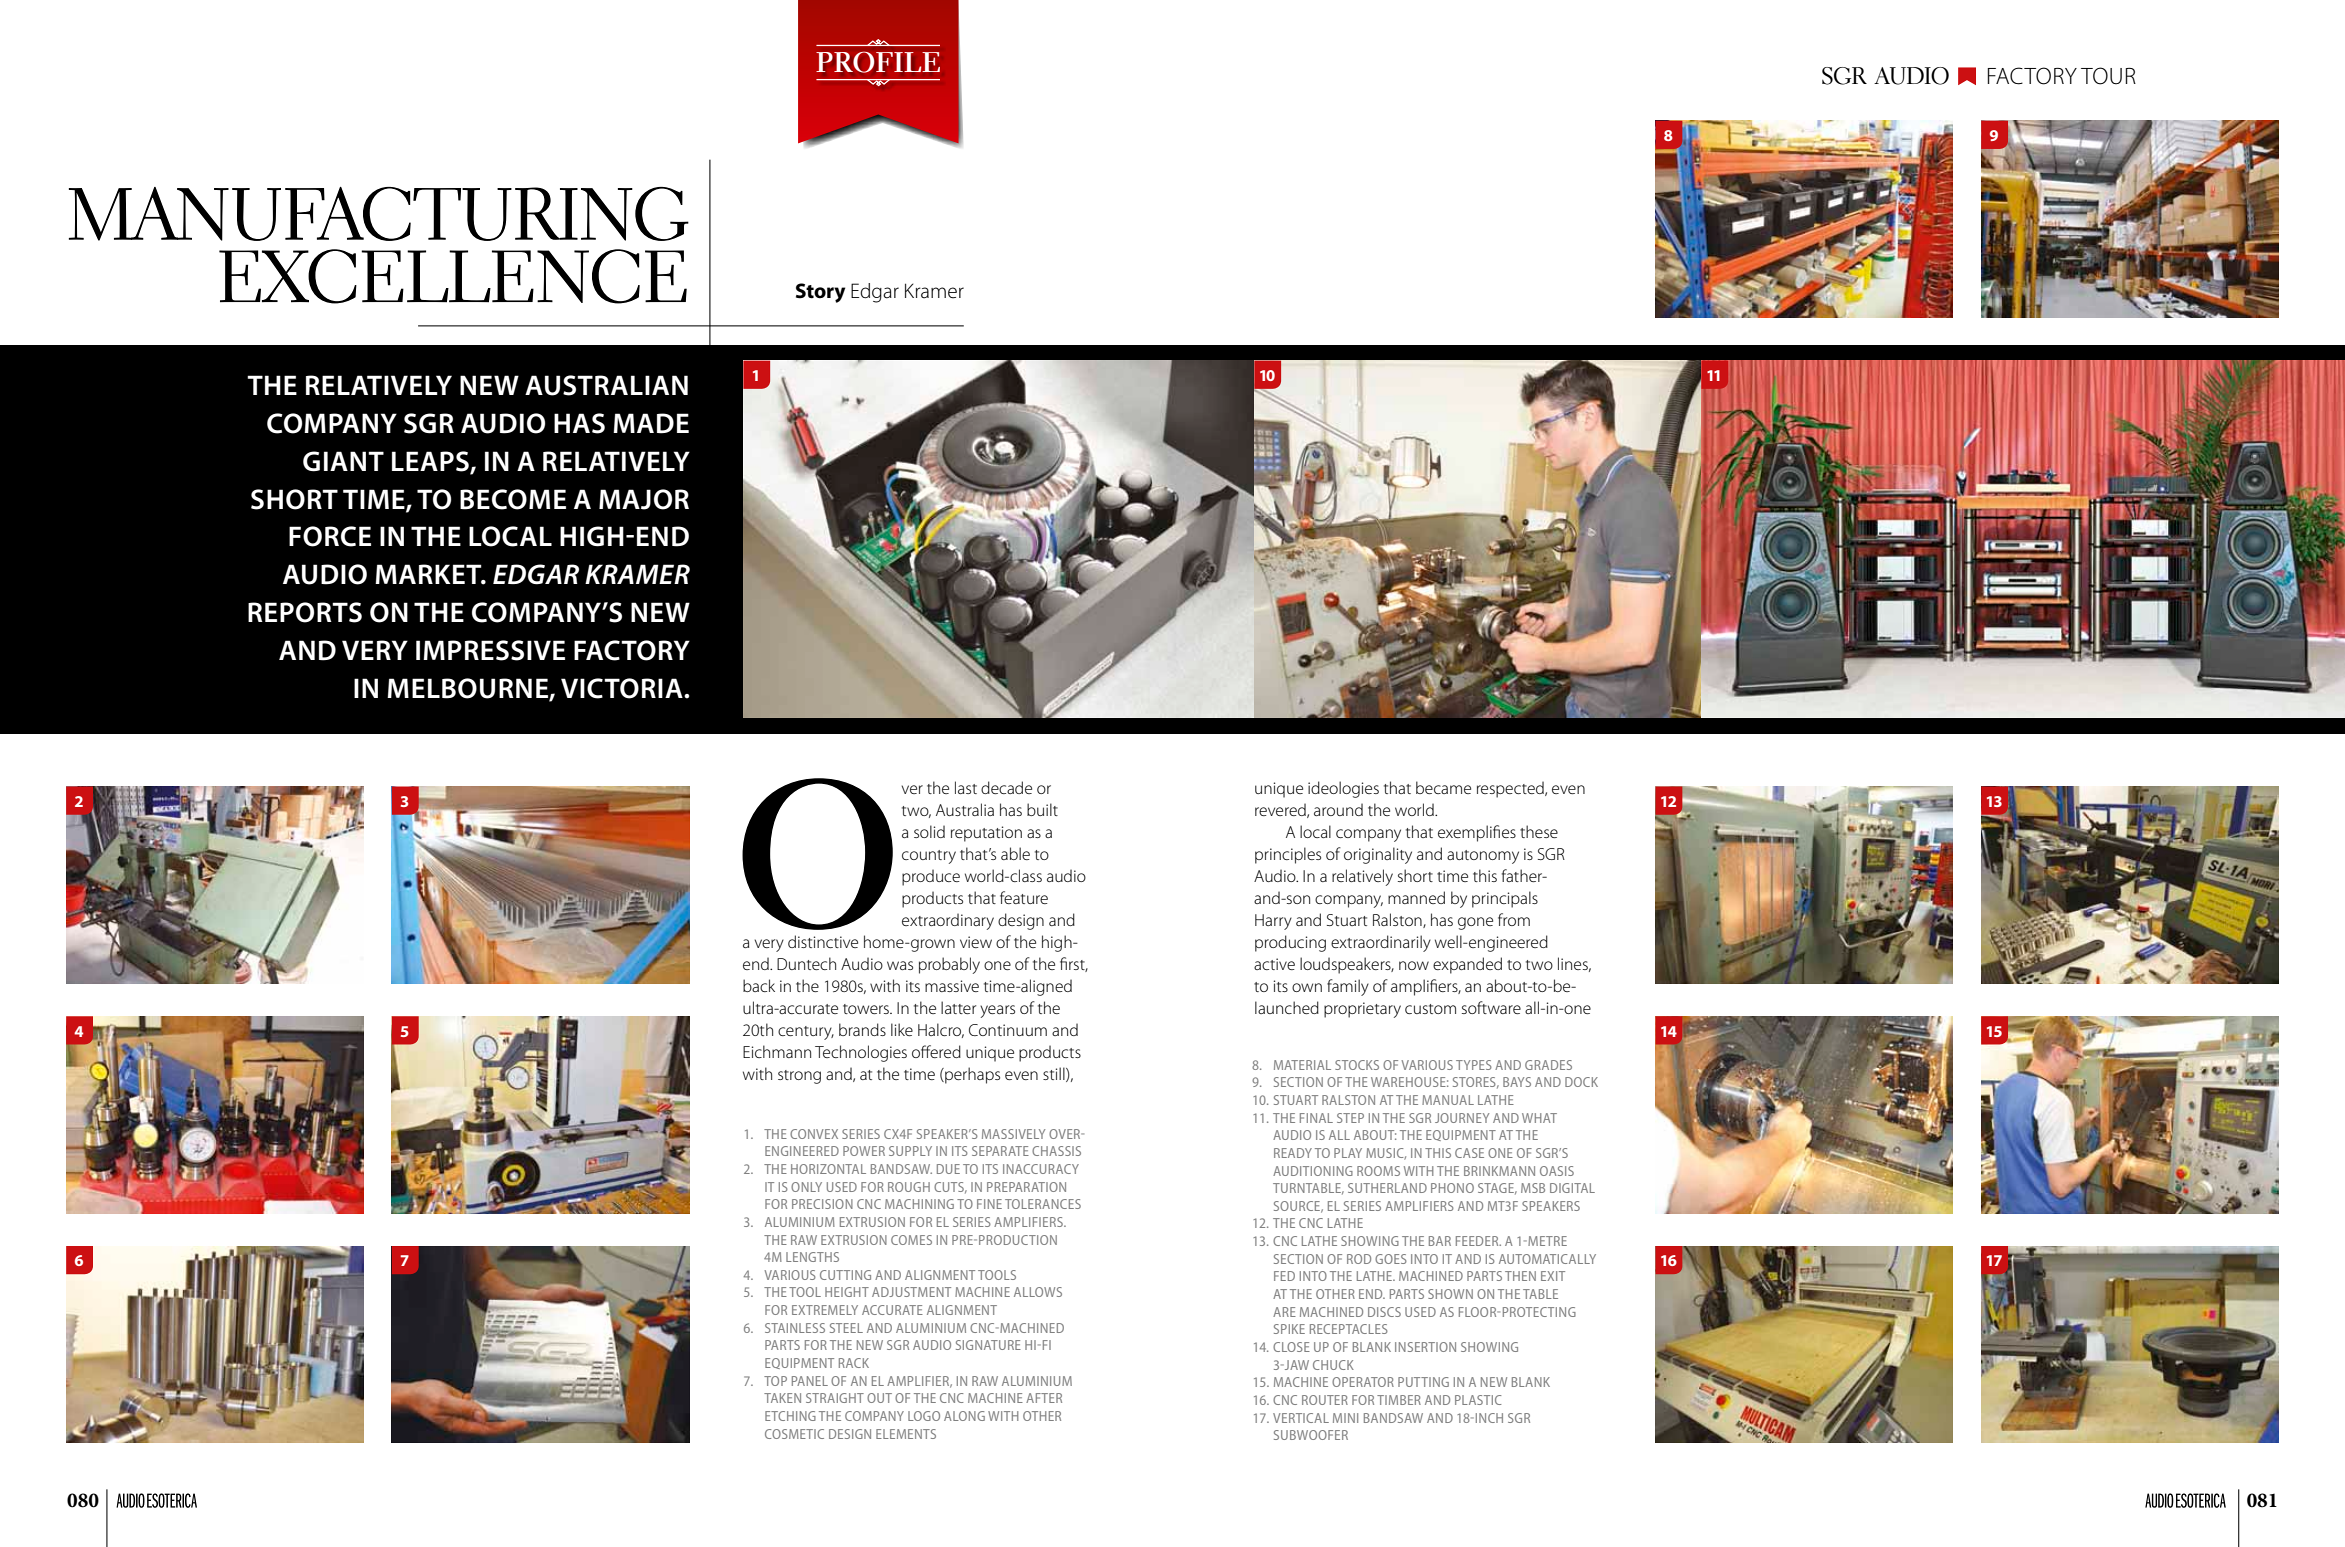 The width and height of the image is (2345, 1547). I want to click on ideologies, so click(1343, 789).
